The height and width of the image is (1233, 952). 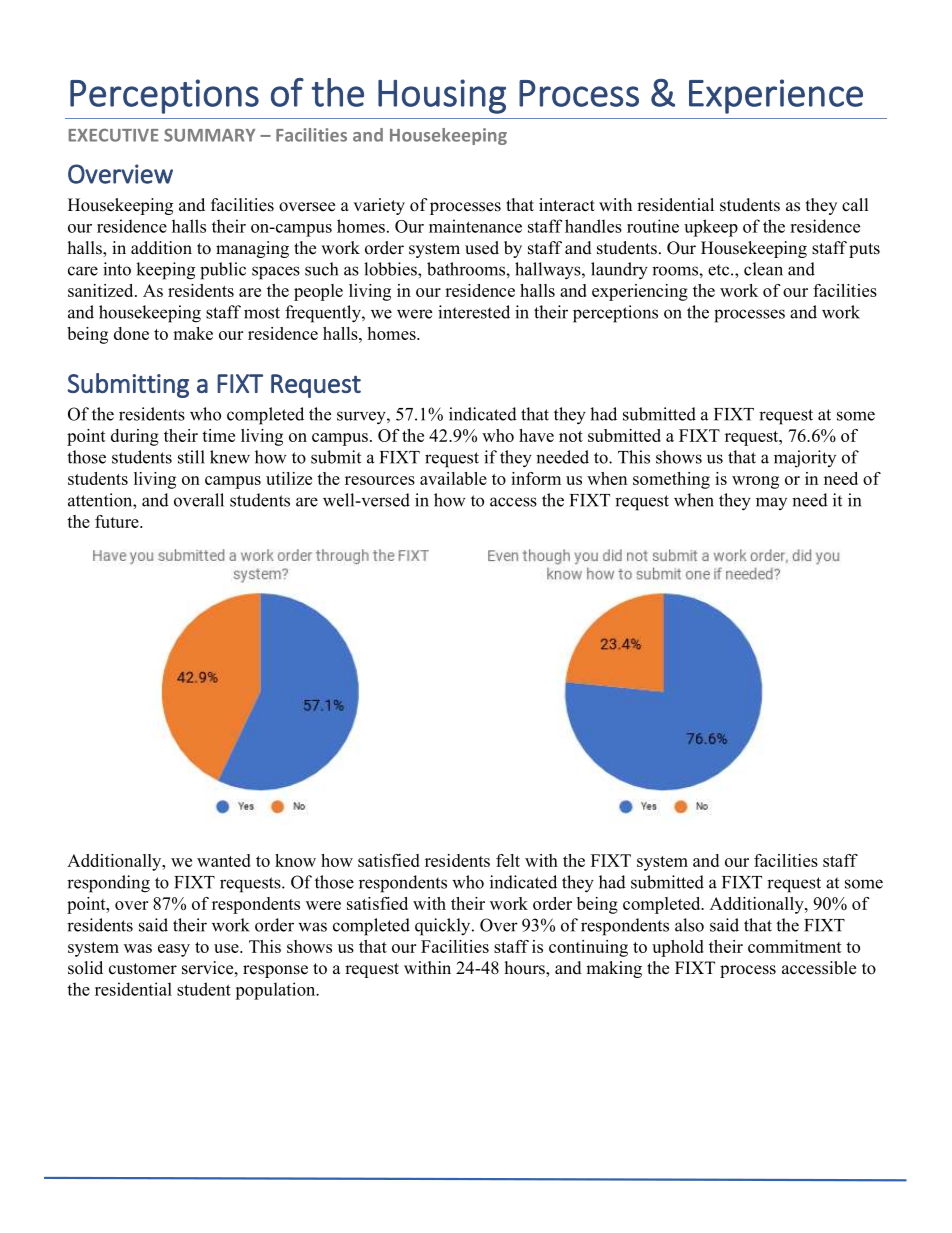 I want to click on also, so click(x=689, y=925).
